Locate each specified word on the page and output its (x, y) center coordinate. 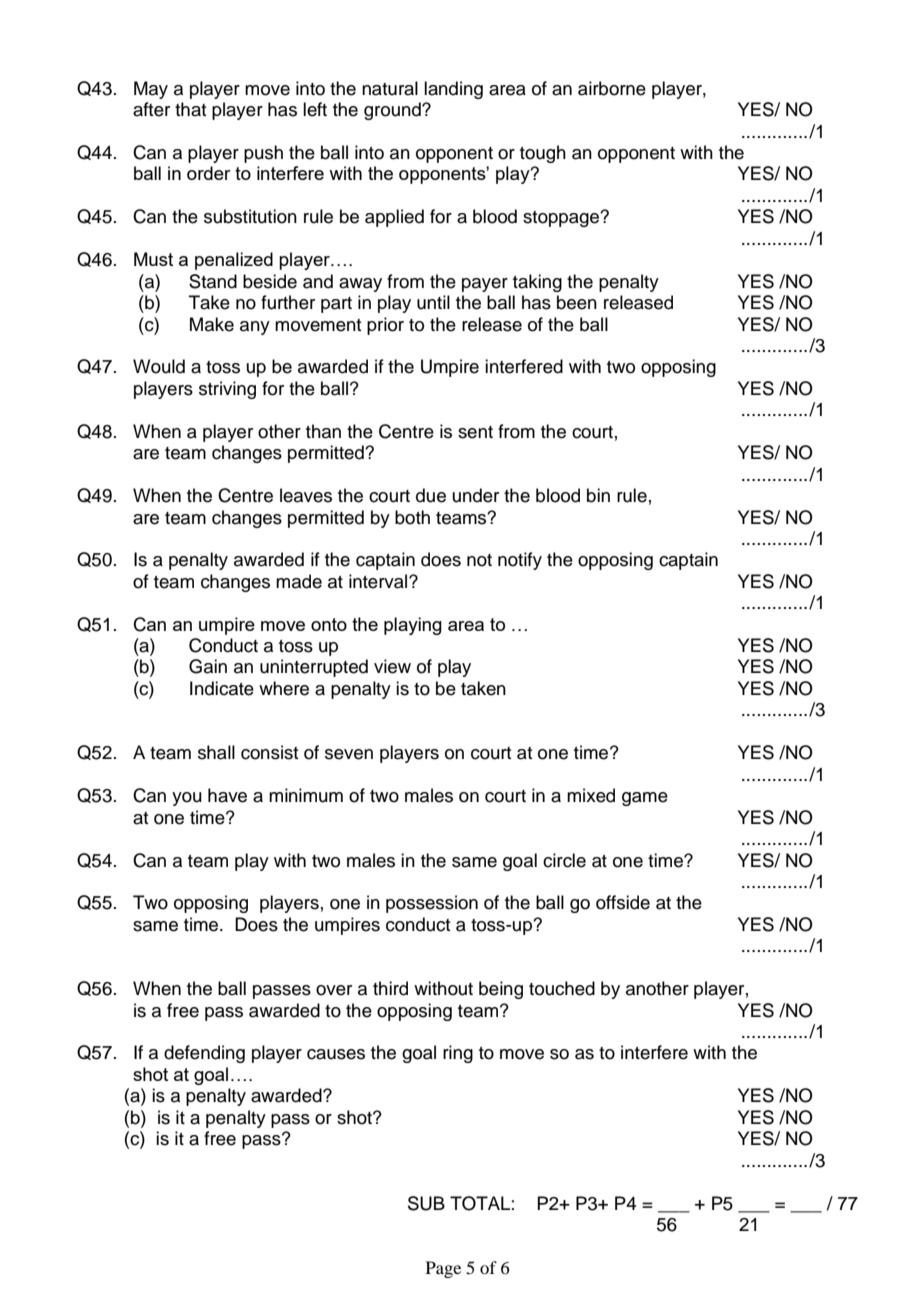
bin (598, 495)
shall (216, 752)
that (190, 109)
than (323, 431)
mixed (591, 795)
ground (393, 111)
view (392, 666)
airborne (612, 88)
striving (227, 390)
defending (204, 1054)
